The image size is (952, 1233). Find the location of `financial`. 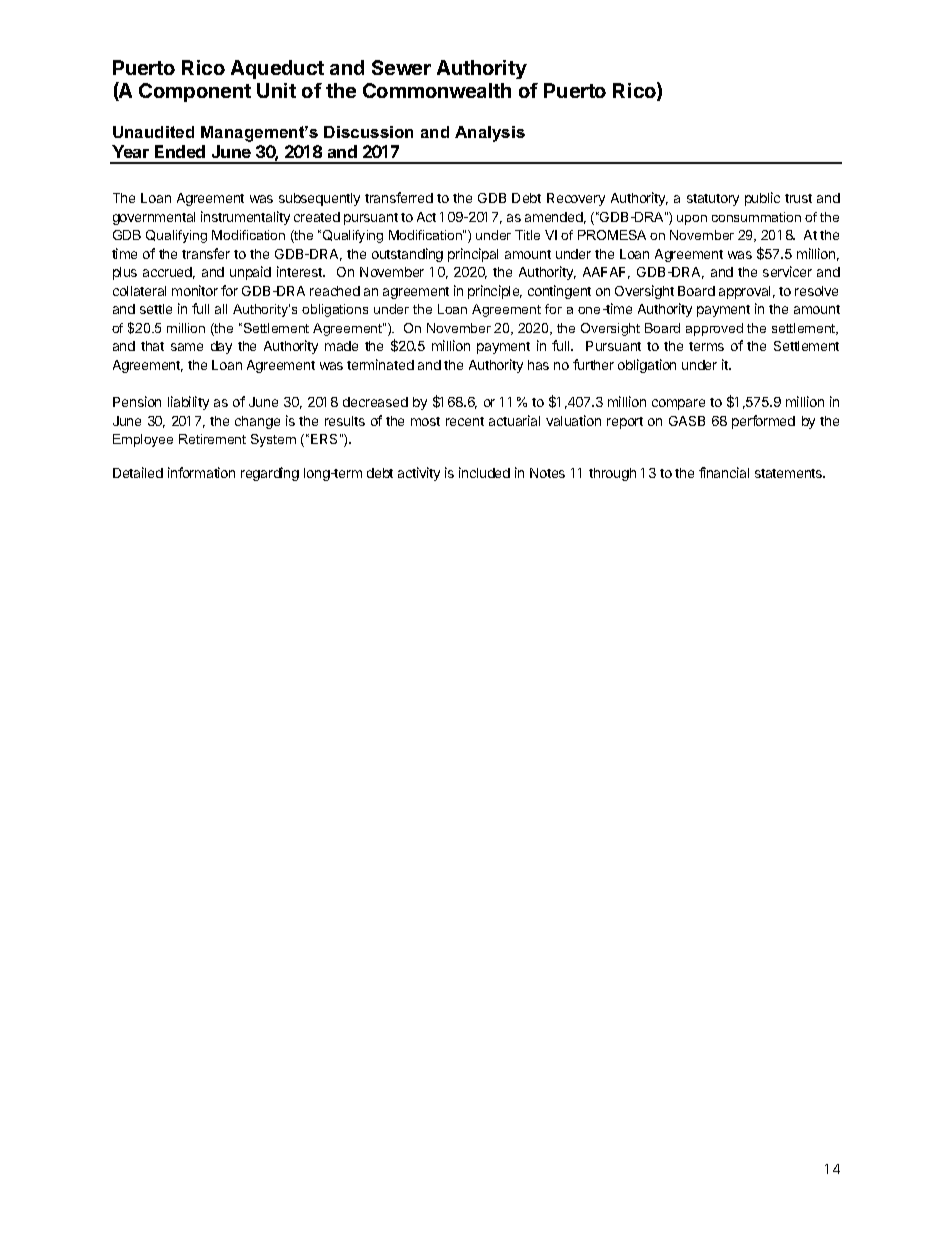

financial is located at coordinates (724, 472).
